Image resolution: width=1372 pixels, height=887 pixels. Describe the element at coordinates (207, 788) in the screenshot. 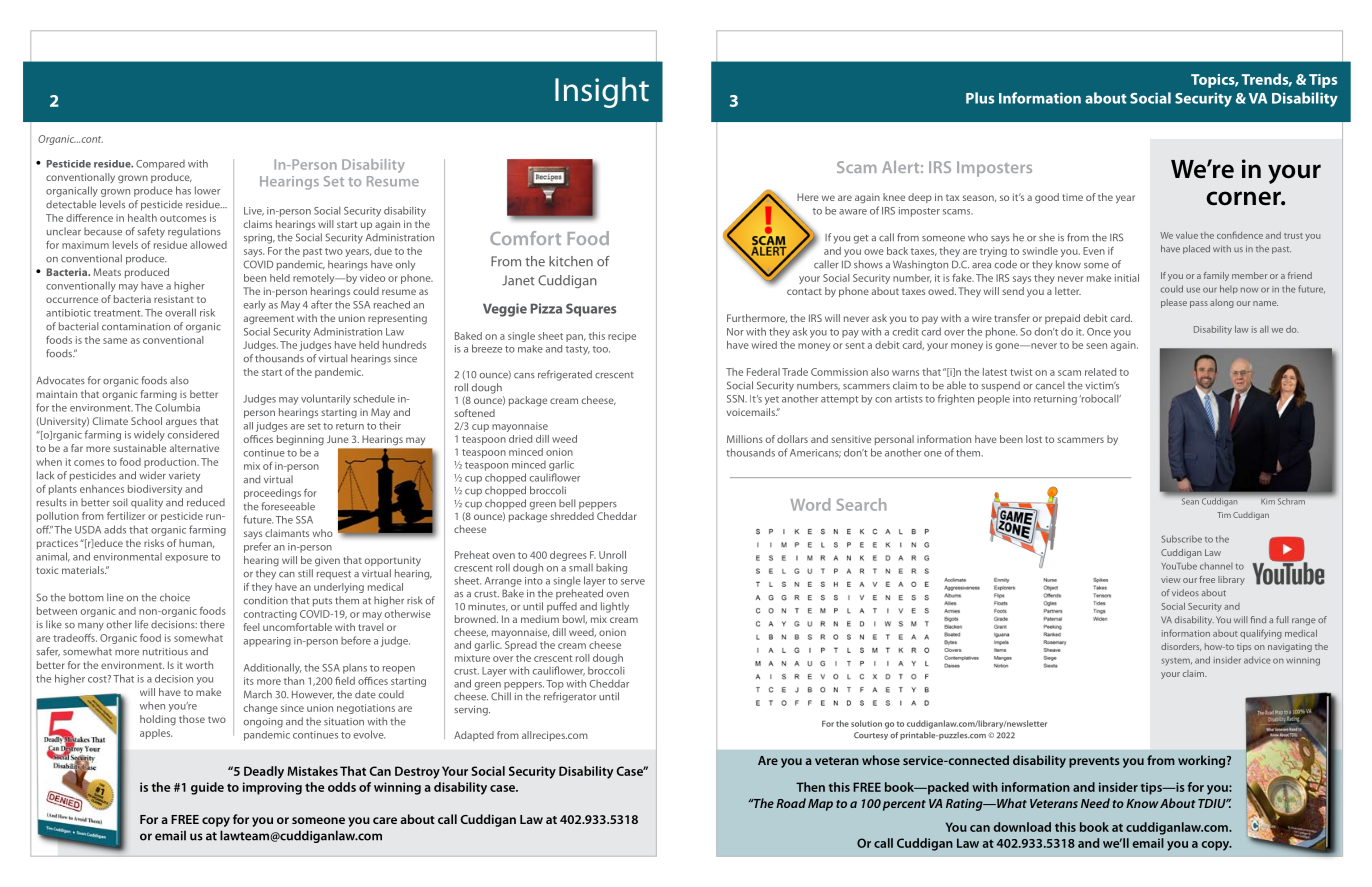

I see `guide` at that location.
